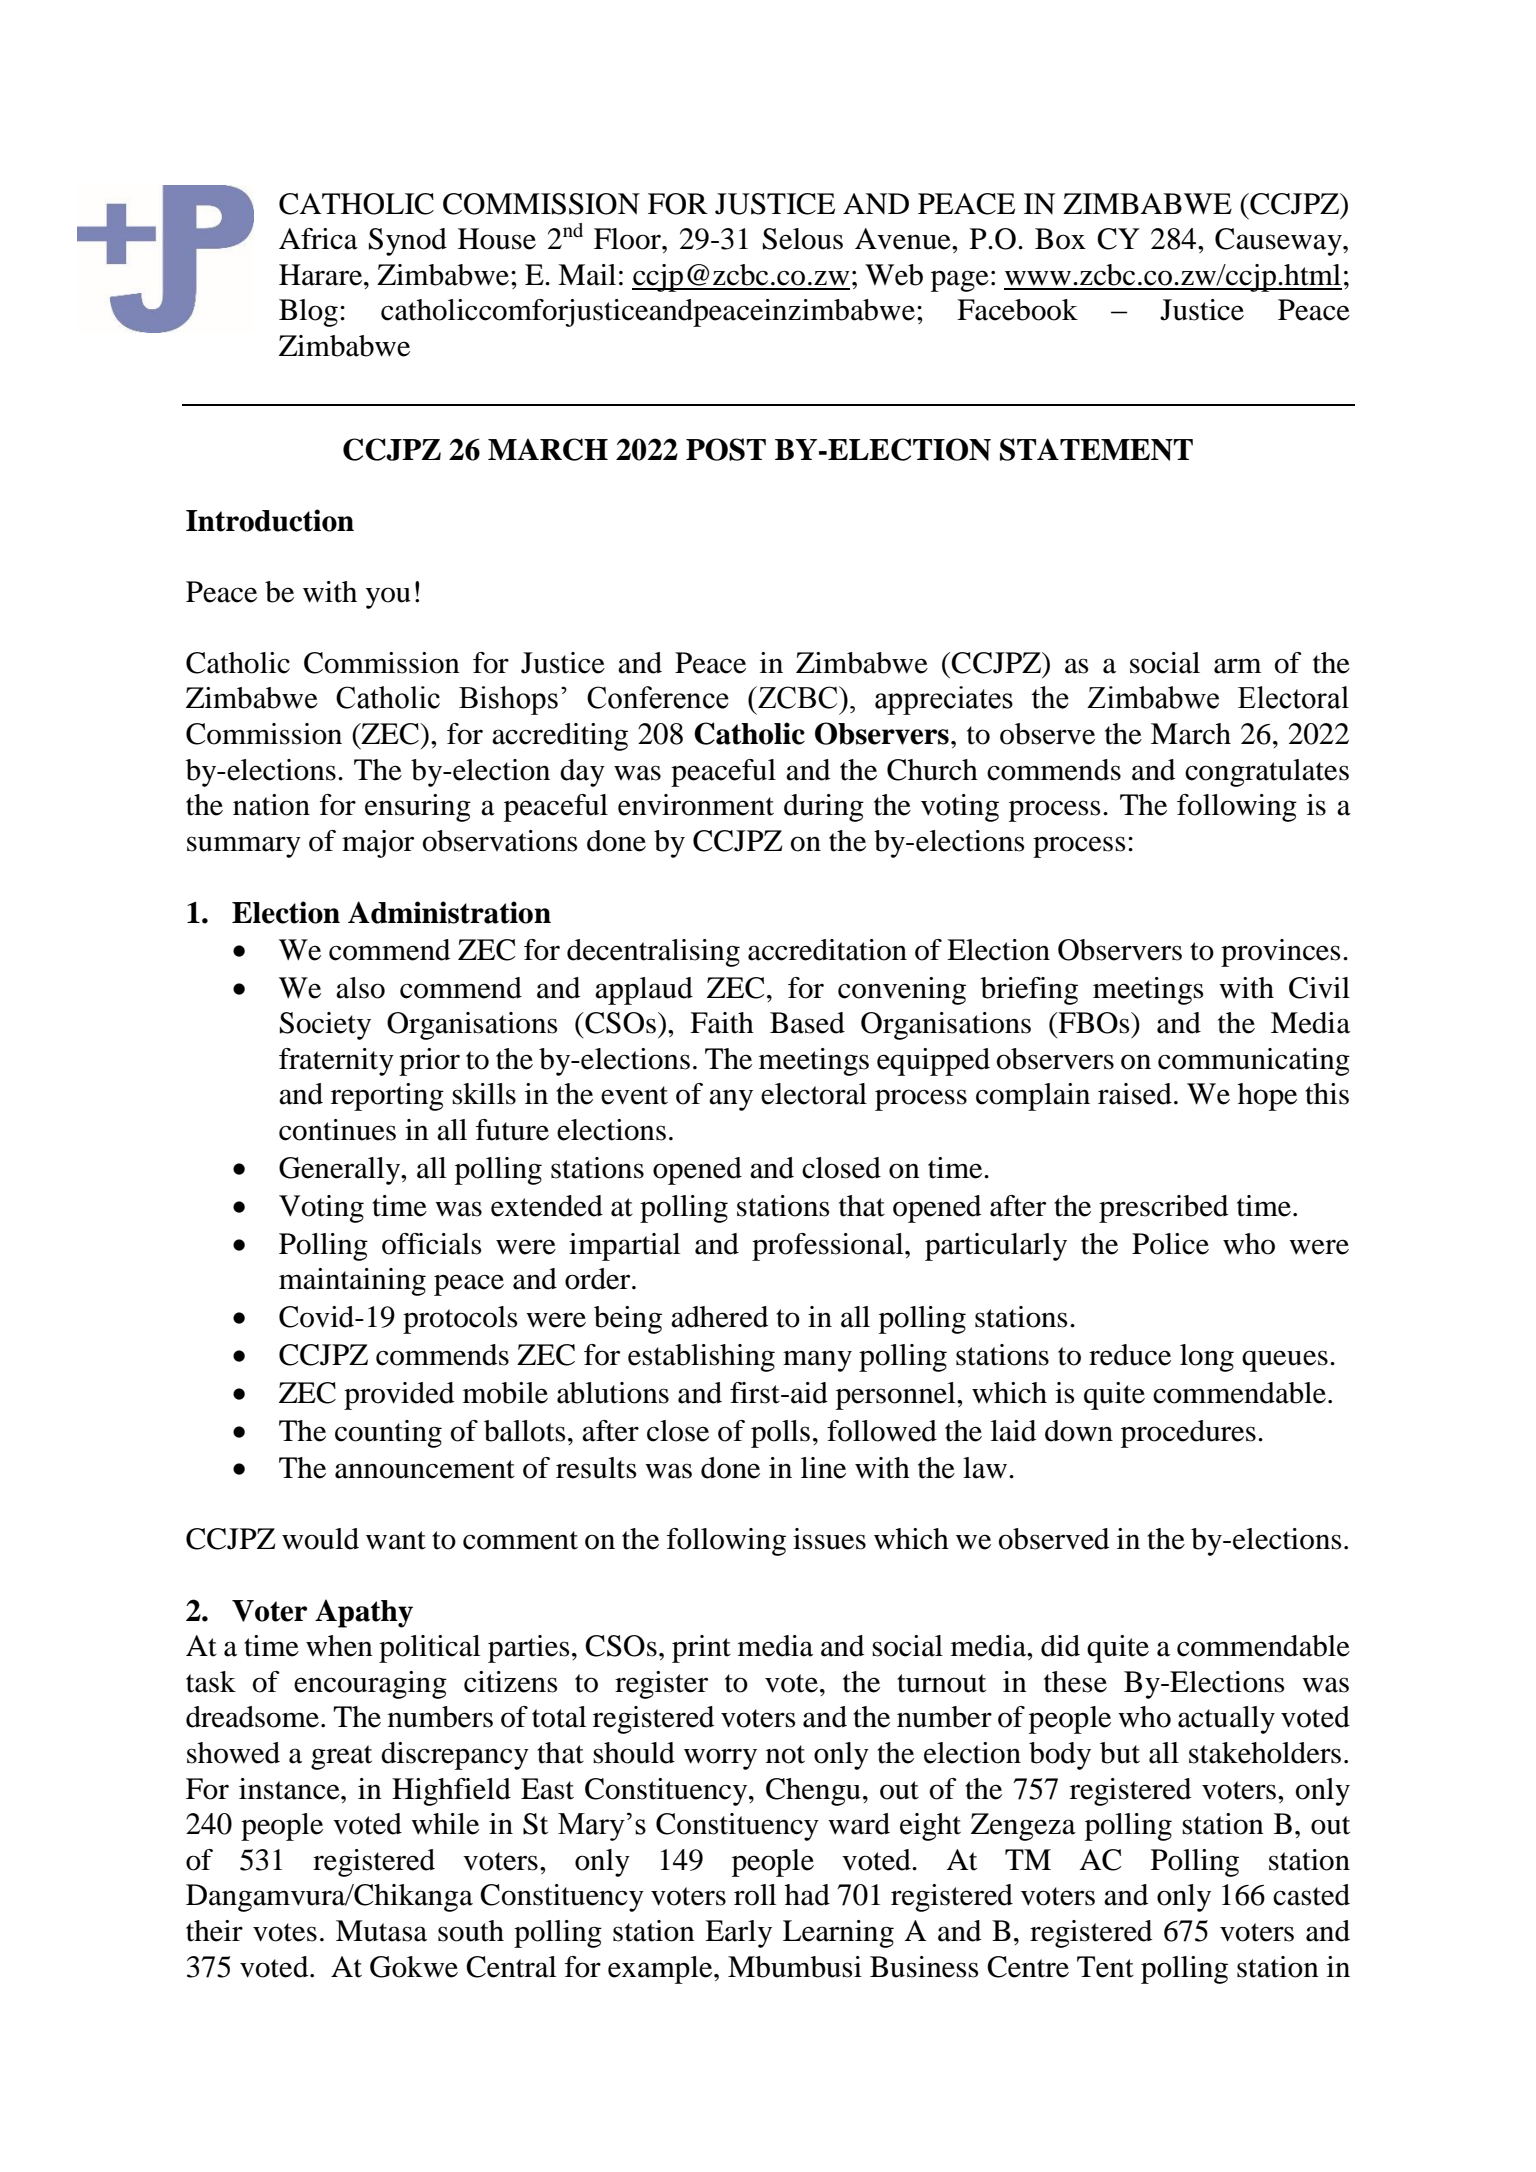  What do you see at coordinates (803, 239) in the screenshot?
I see `Selous` at bounding box center [803, 239].
